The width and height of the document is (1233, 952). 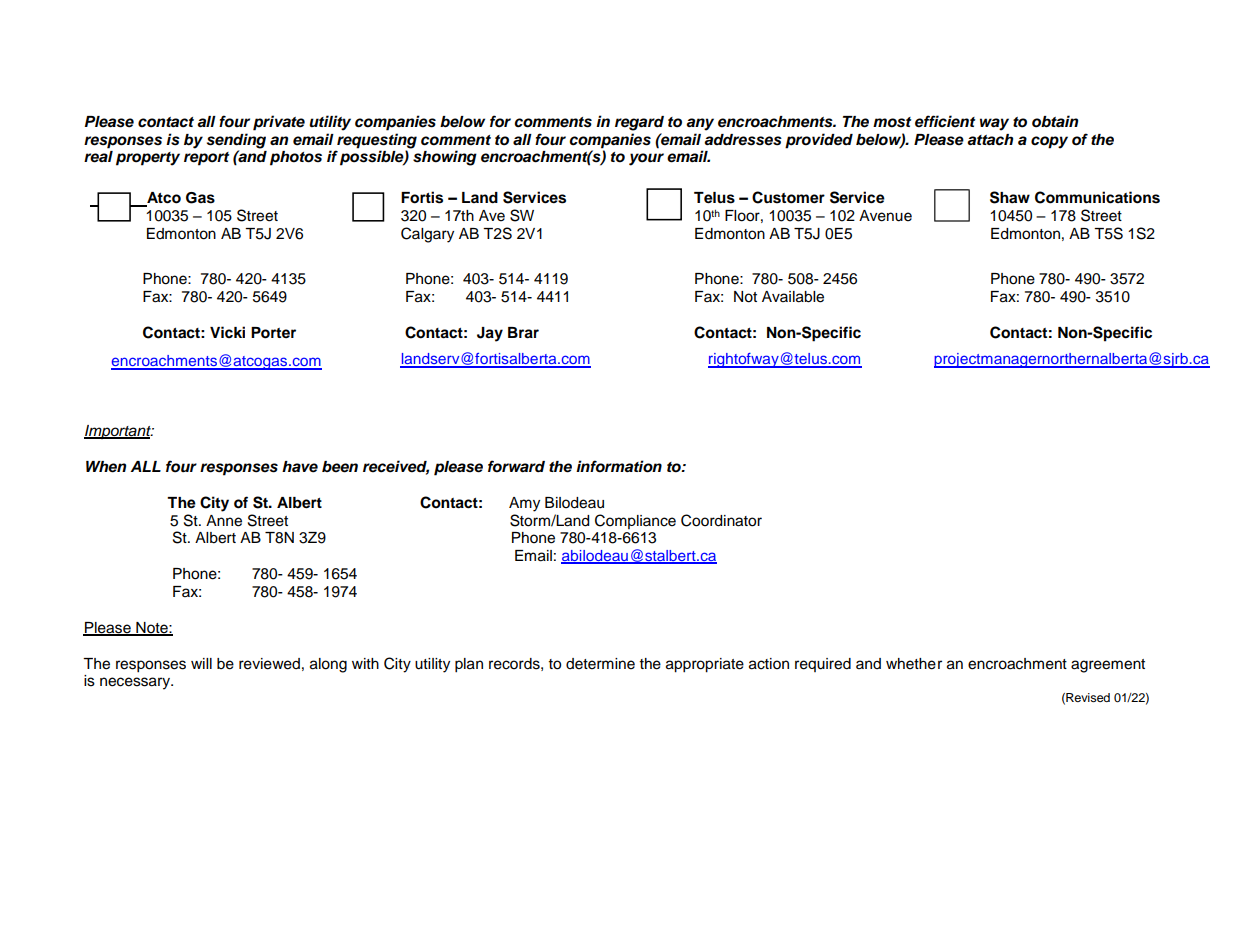 What do you see at coordinates (227, 332) in the document?
I see `Vicki` at bounding box center [227, 332].
